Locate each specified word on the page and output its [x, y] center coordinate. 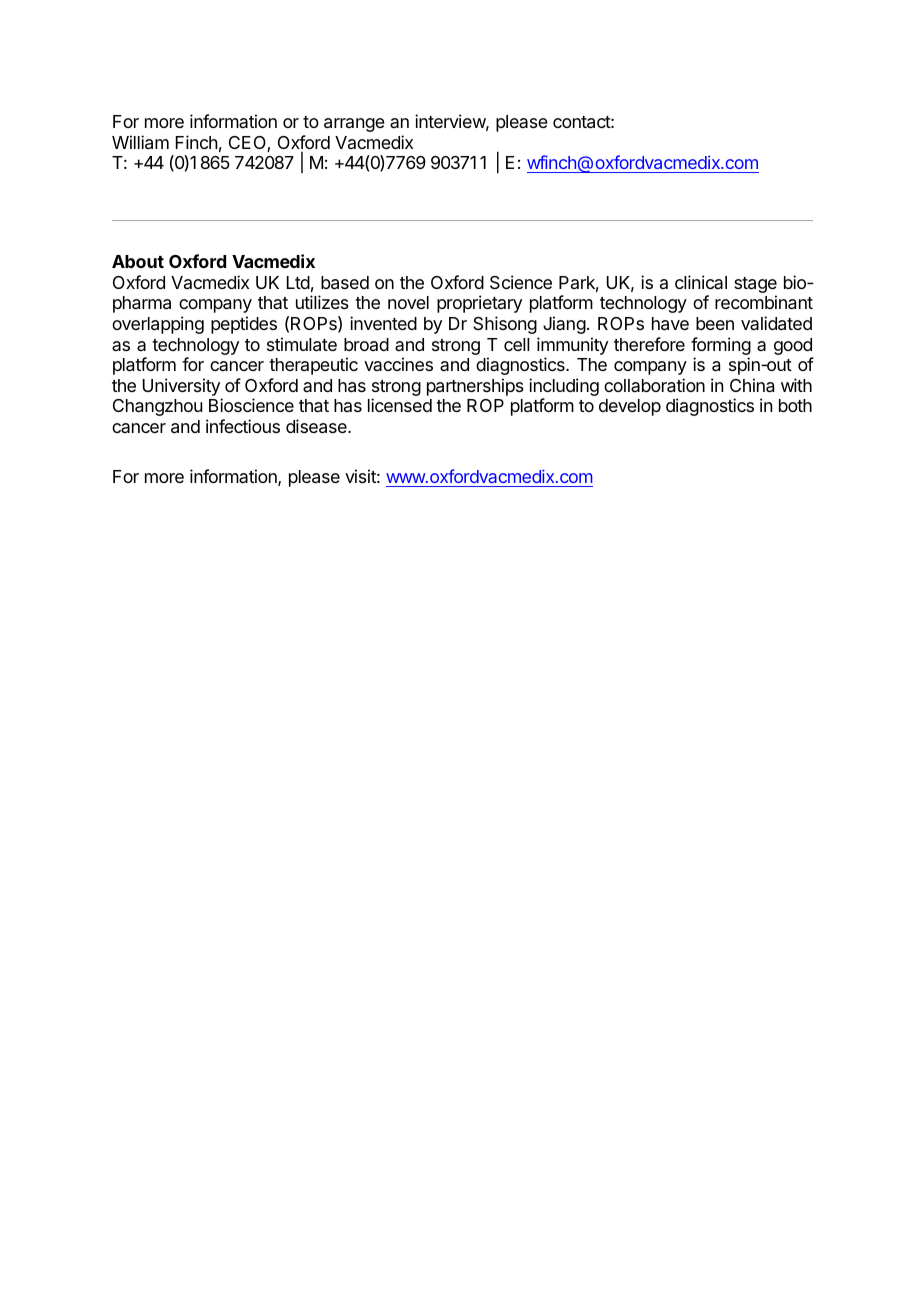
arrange [354, 125]
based [345, 283]
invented [383, 323]
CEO [248, 144]
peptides [244, 325]
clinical [701, 282]
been [715, 323]
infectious [243, 426]
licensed [400, 405]
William [140, 142]
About [138, 261]
